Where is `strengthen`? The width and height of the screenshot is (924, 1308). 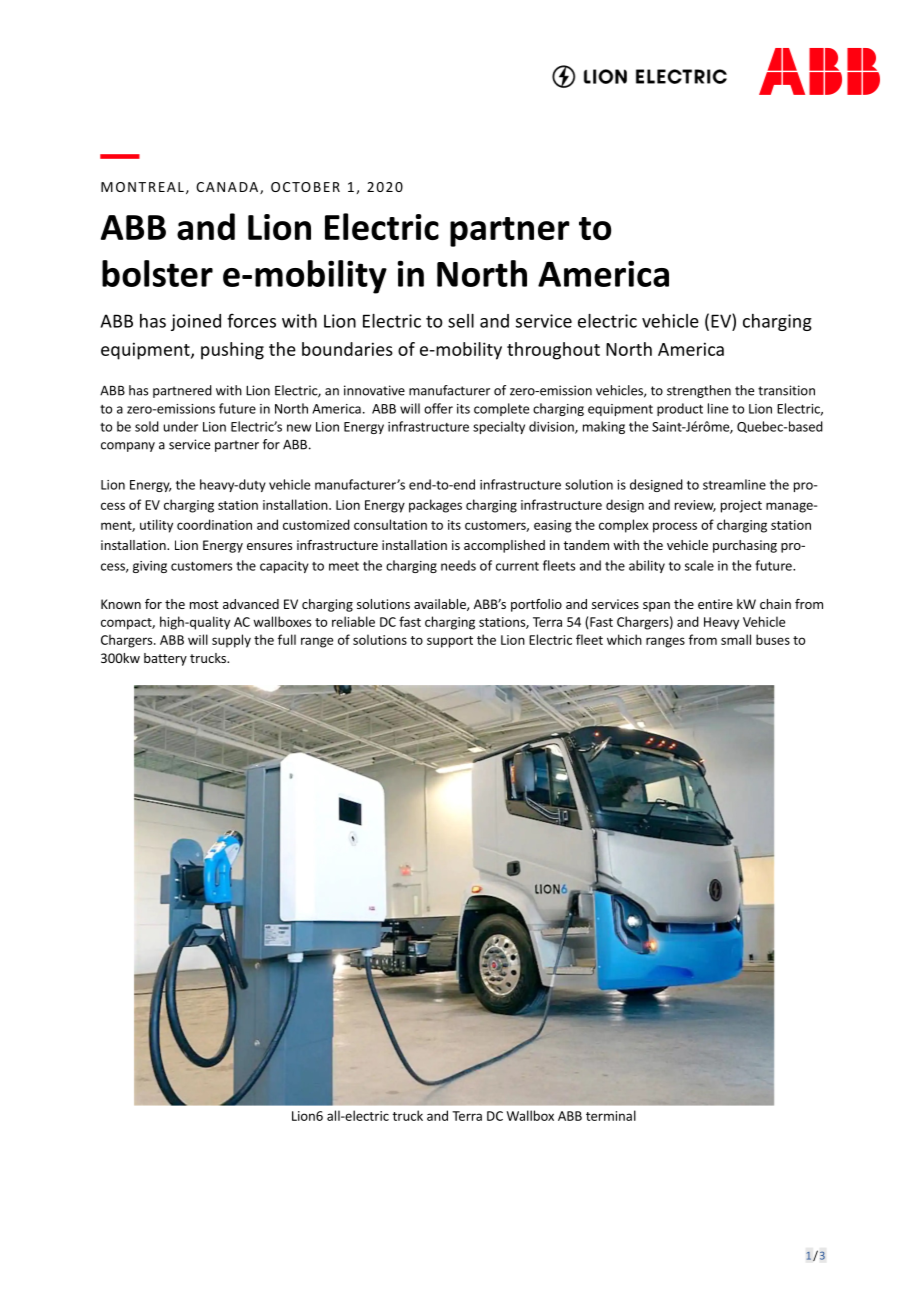 strengthen is located at coordinates (699, 391).
